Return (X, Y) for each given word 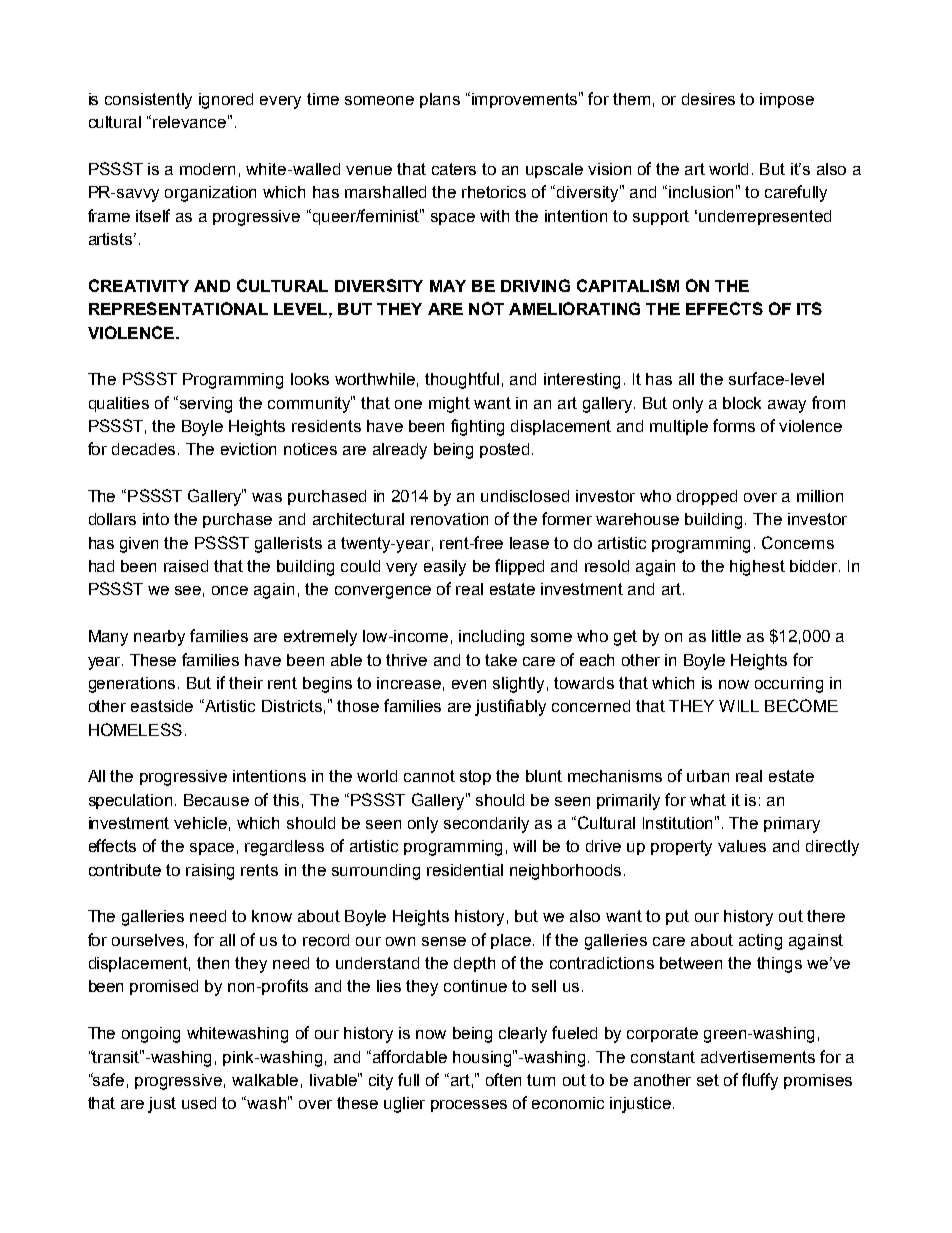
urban (708, 776)
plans (440, 100)
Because (216, 800)
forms (734, 425)
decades (145, 449)
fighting (477, 427)
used (199, 1103)
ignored (226, 101)
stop (475, 777)
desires (708, 99)
